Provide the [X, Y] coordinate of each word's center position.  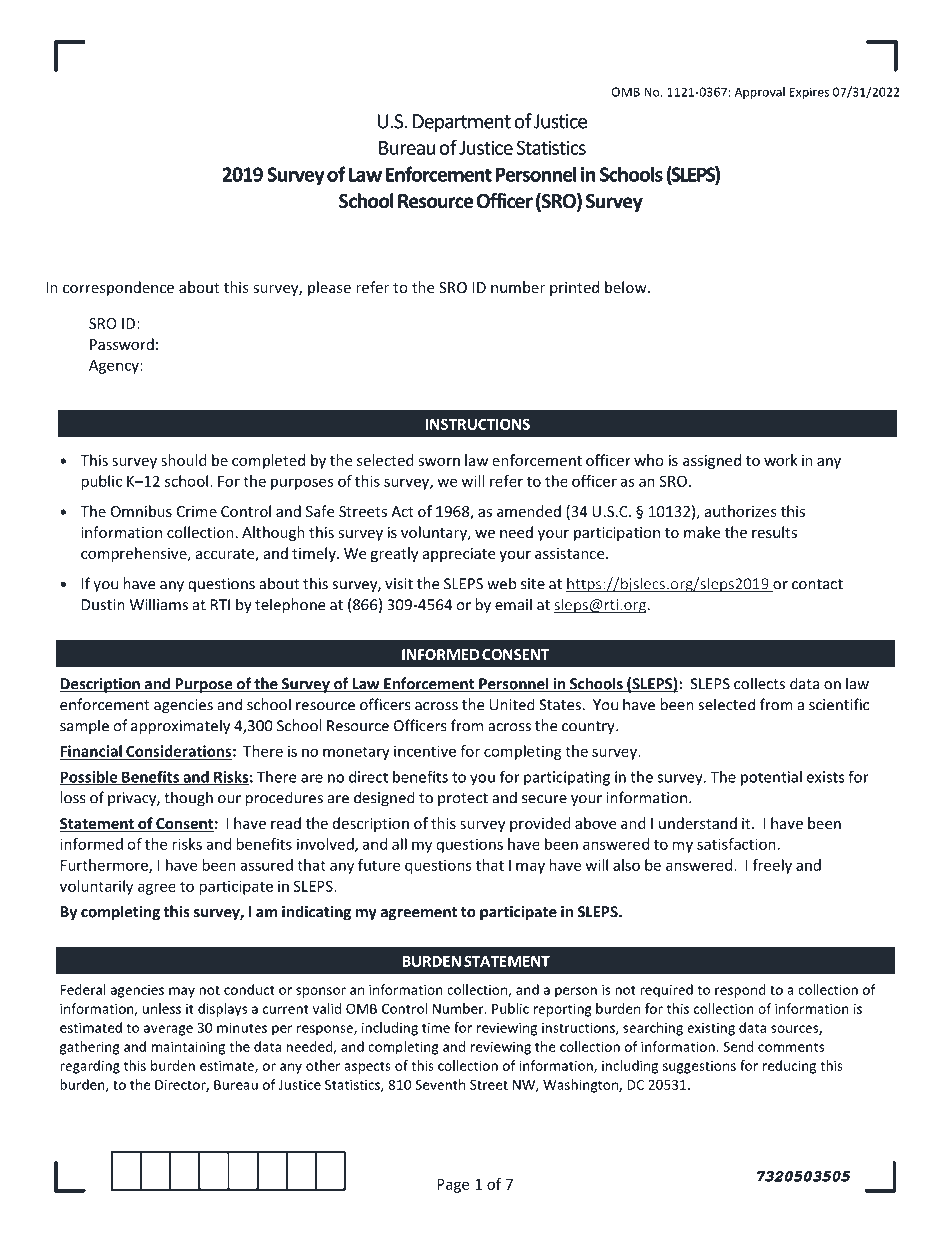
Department [462, 123]
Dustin [103, 605]
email [513, 604]
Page [453, 1186]
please [329, 288]
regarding [90, 1067]
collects [759, 683]
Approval [760, 93]
